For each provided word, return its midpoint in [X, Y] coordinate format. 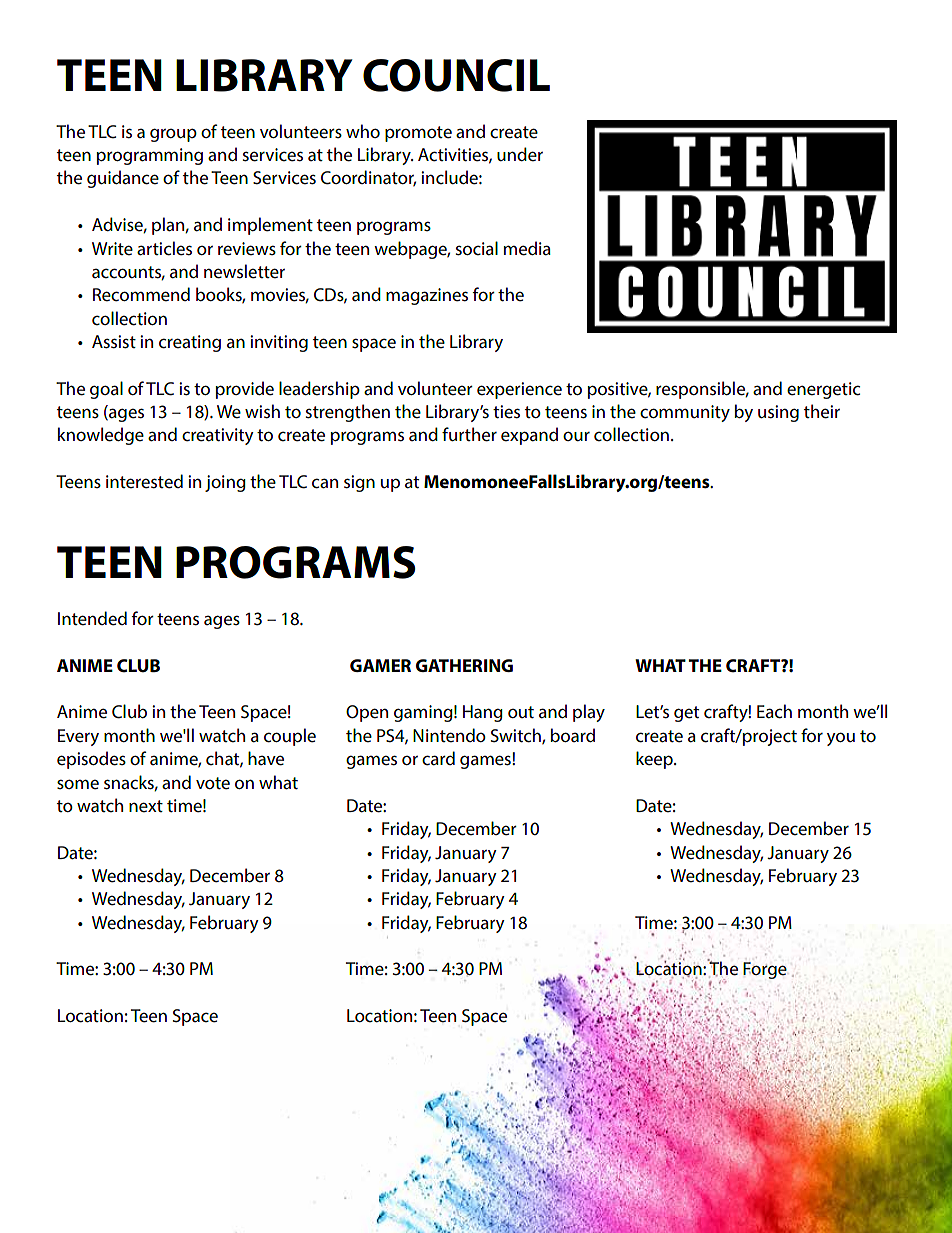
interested [144, 481]
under [520, 154]
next [146, 806]
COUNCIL [456, 75]
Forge [765, 970]
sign [359, 483]
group [173, 135]
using [778, 413]
